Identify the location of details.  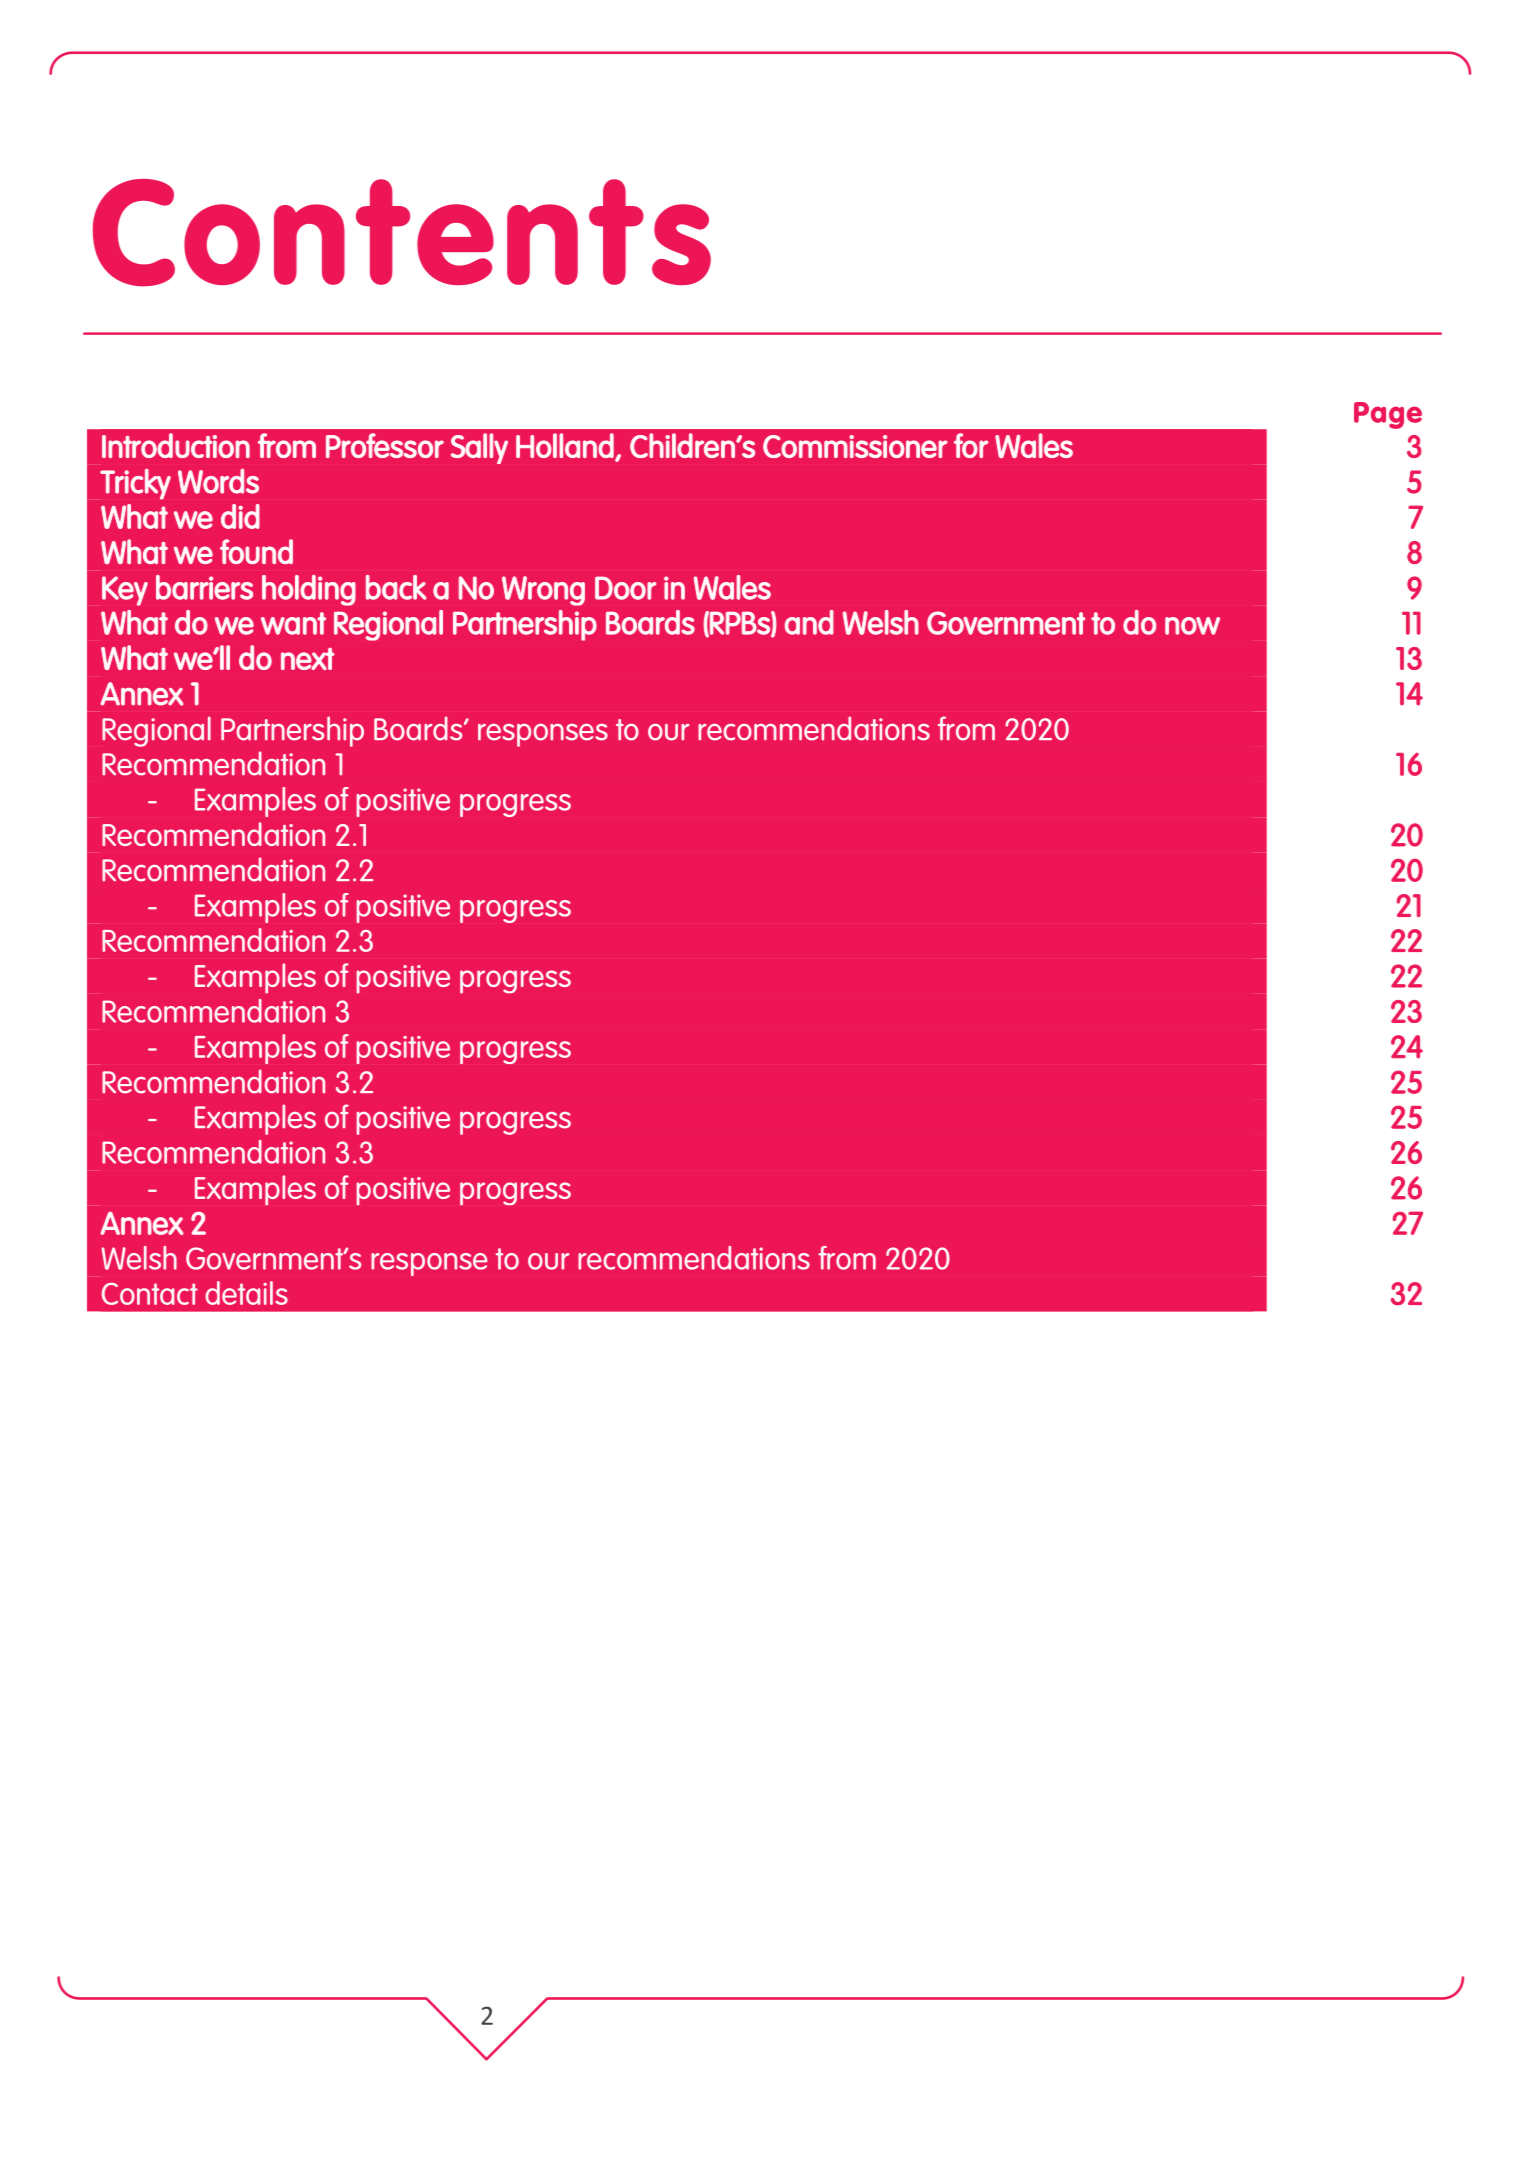
(246, 1293).
